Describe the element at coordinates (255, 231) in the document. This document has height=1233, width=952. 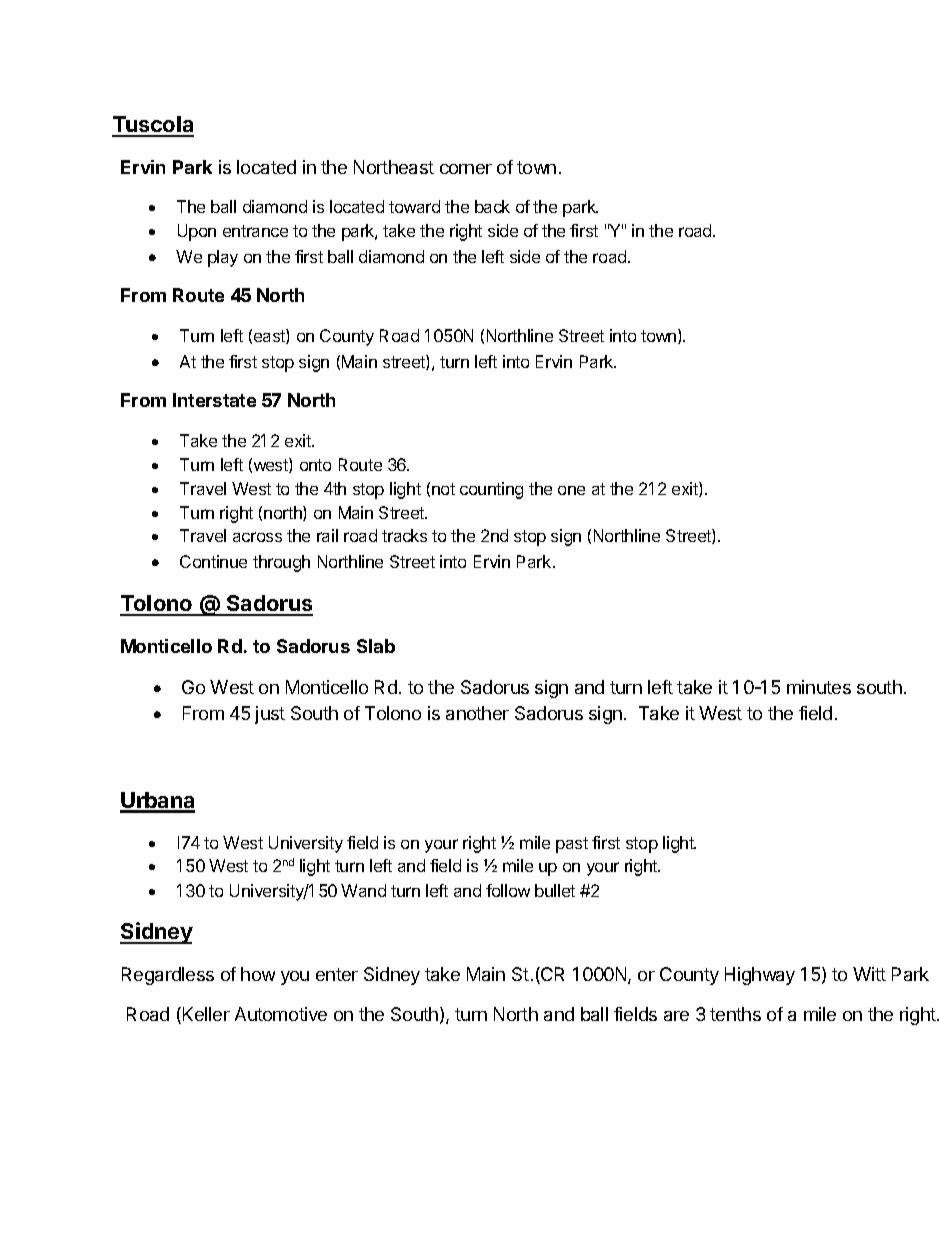
I see `entrance` at that location.
